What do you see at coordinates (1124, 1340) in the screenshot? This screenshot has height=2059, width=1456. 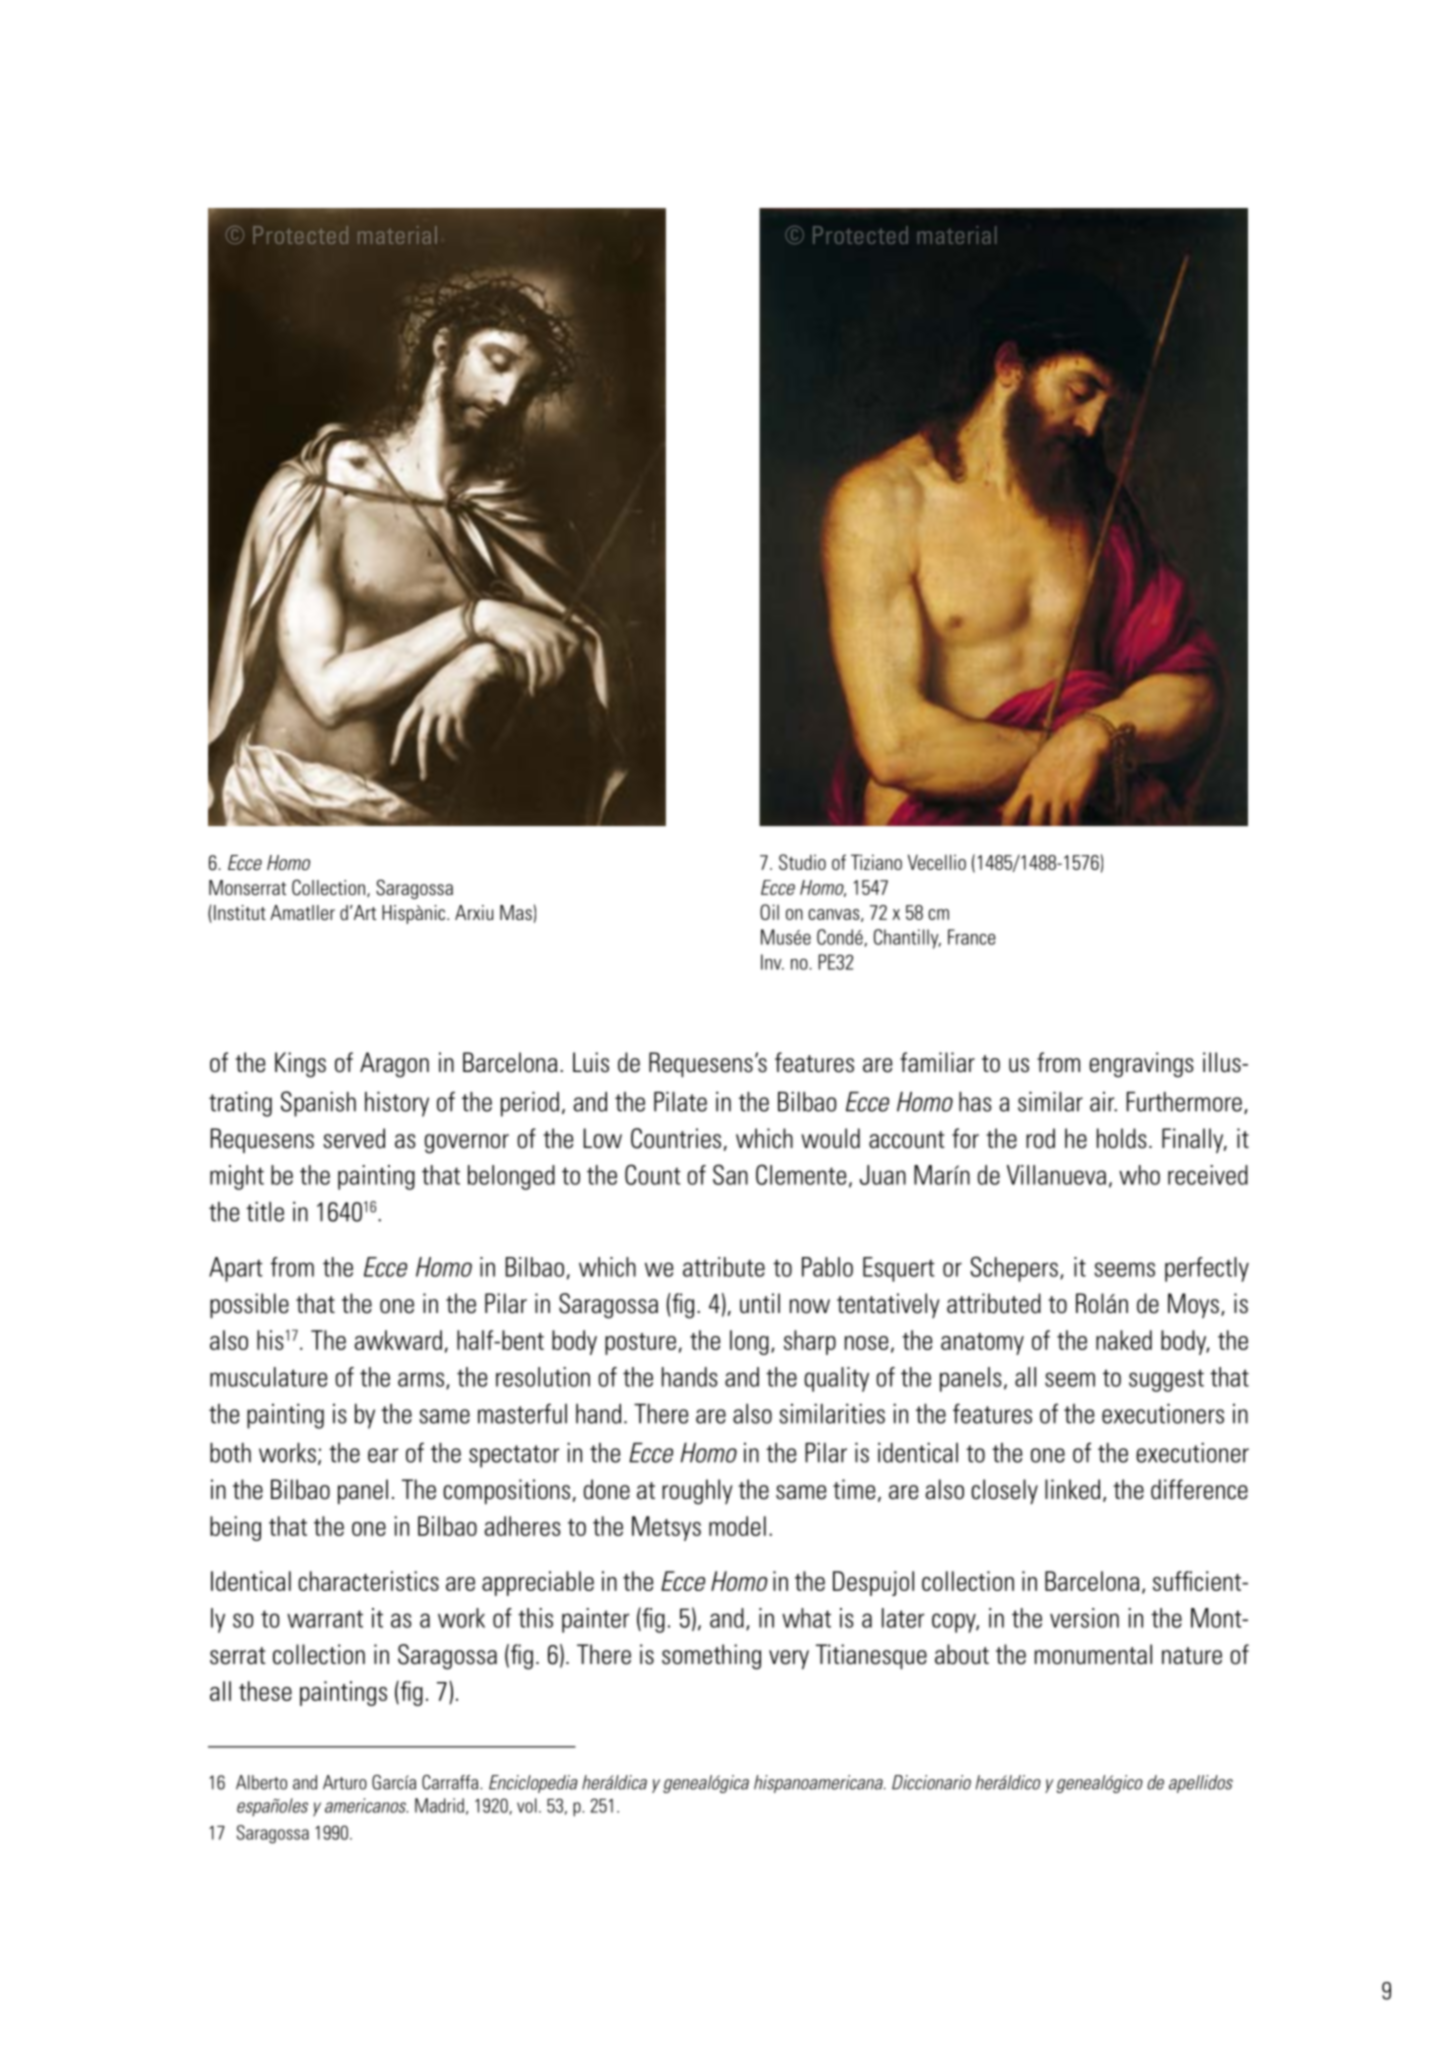 I see `naked` at bounding box center [1124, 1340].
